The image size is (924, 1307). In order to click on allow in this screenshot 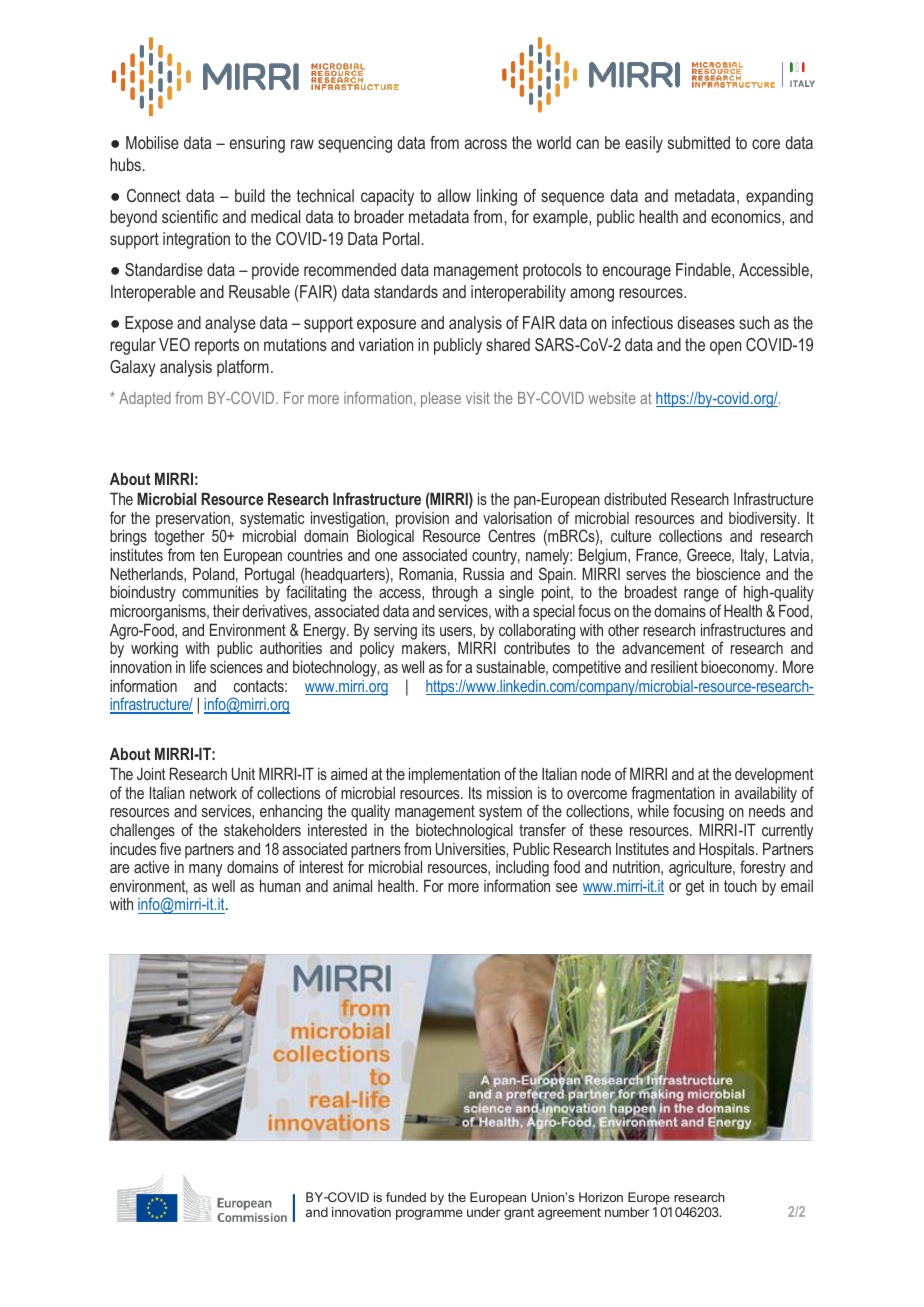, I will do `click(454, 195)`.
